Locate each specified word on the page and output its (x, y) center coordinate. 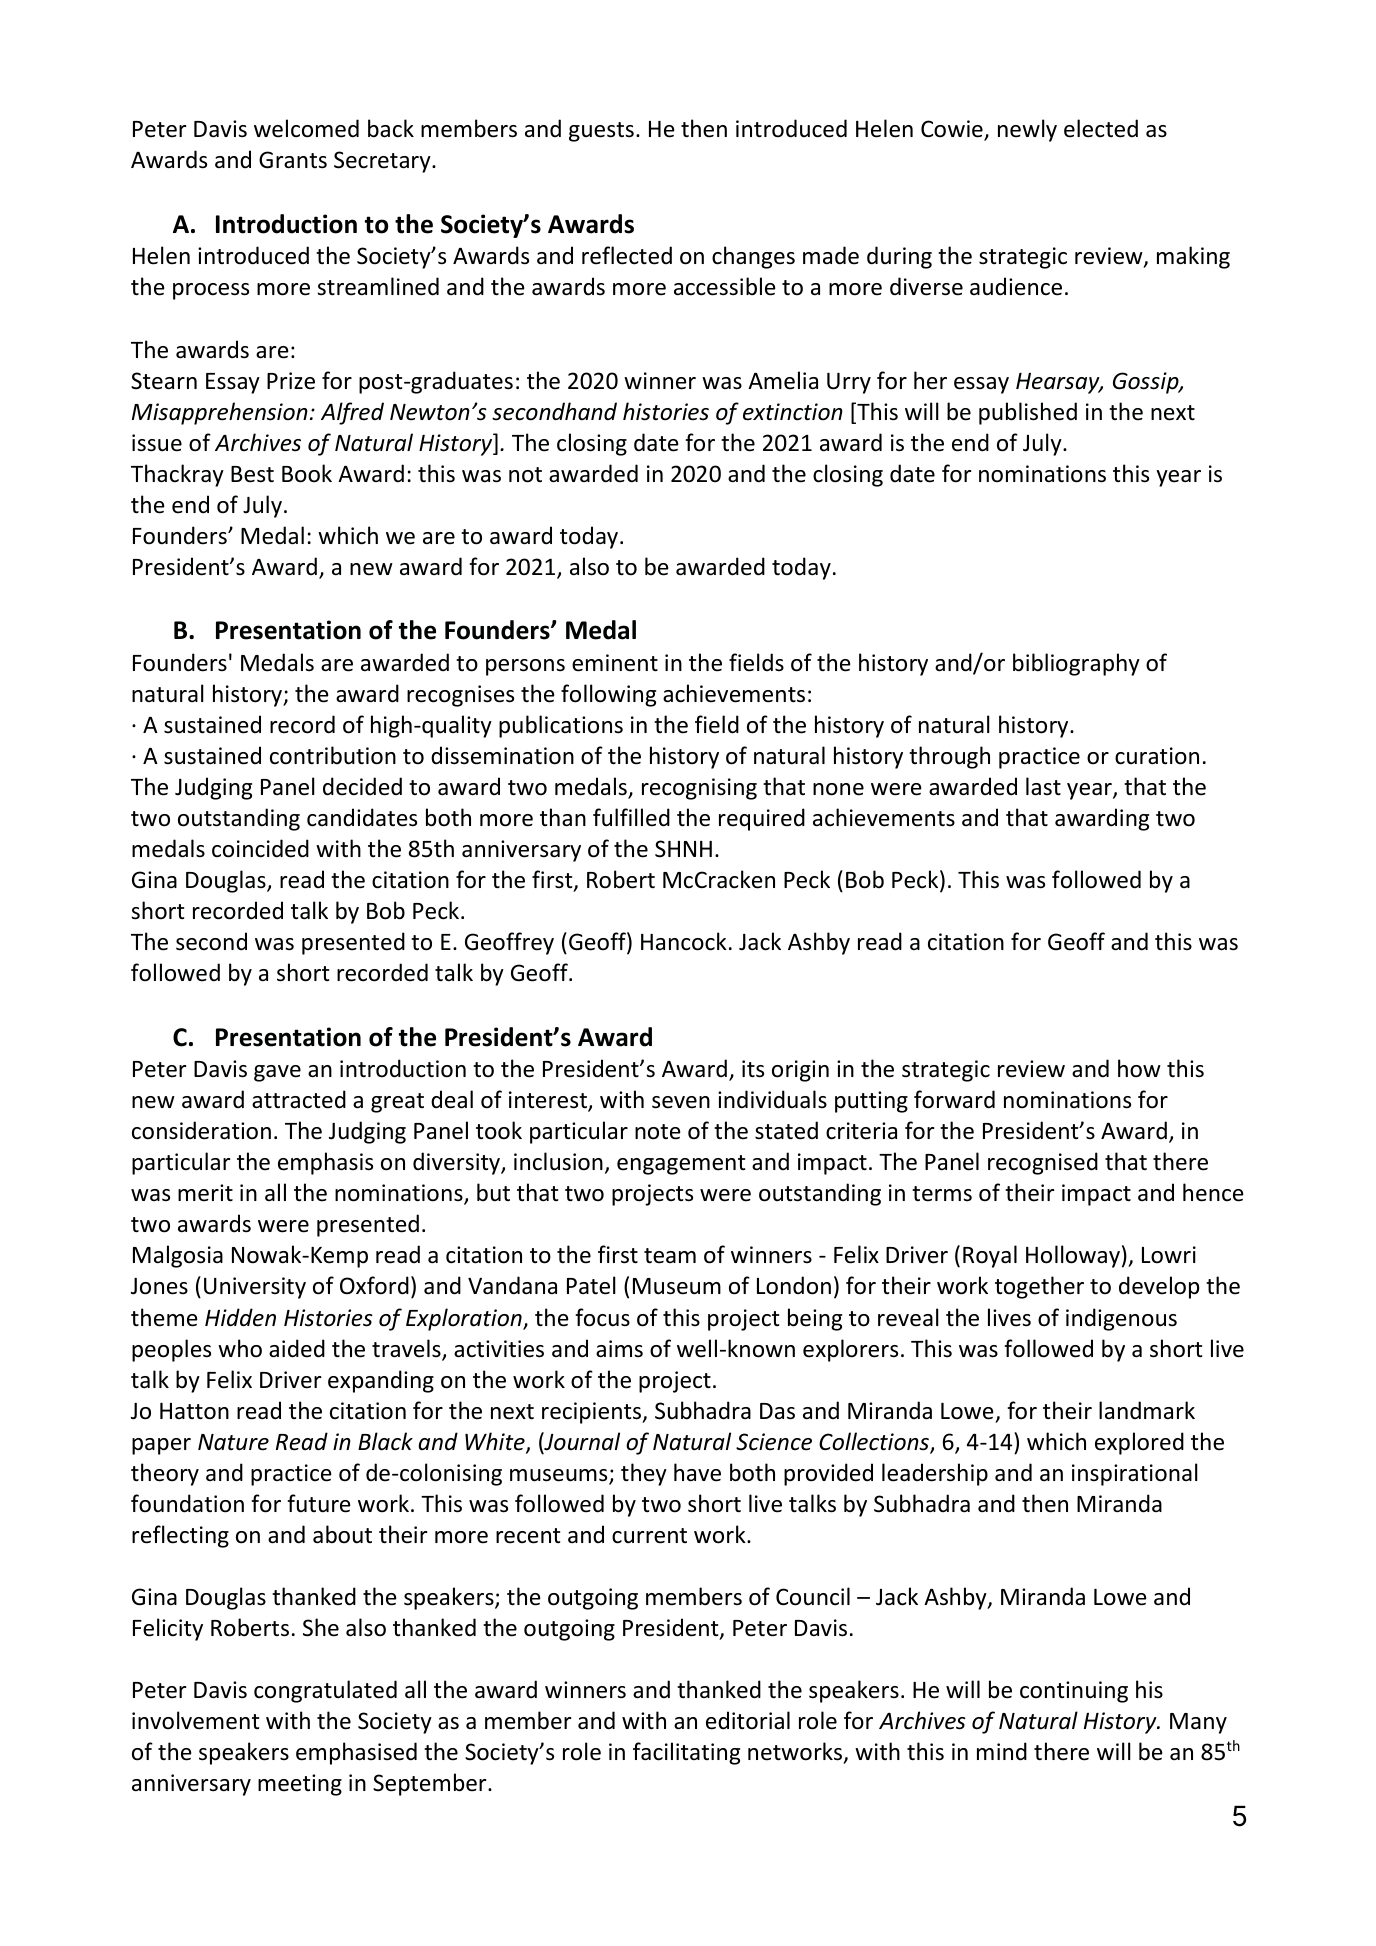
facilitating (686, 1753)
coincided (260, 848)
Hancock (684, 941)
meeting (300, 1785)
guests (601, 132)
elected (1101, 128)
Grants (293, 160)
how (1139, 1068)
